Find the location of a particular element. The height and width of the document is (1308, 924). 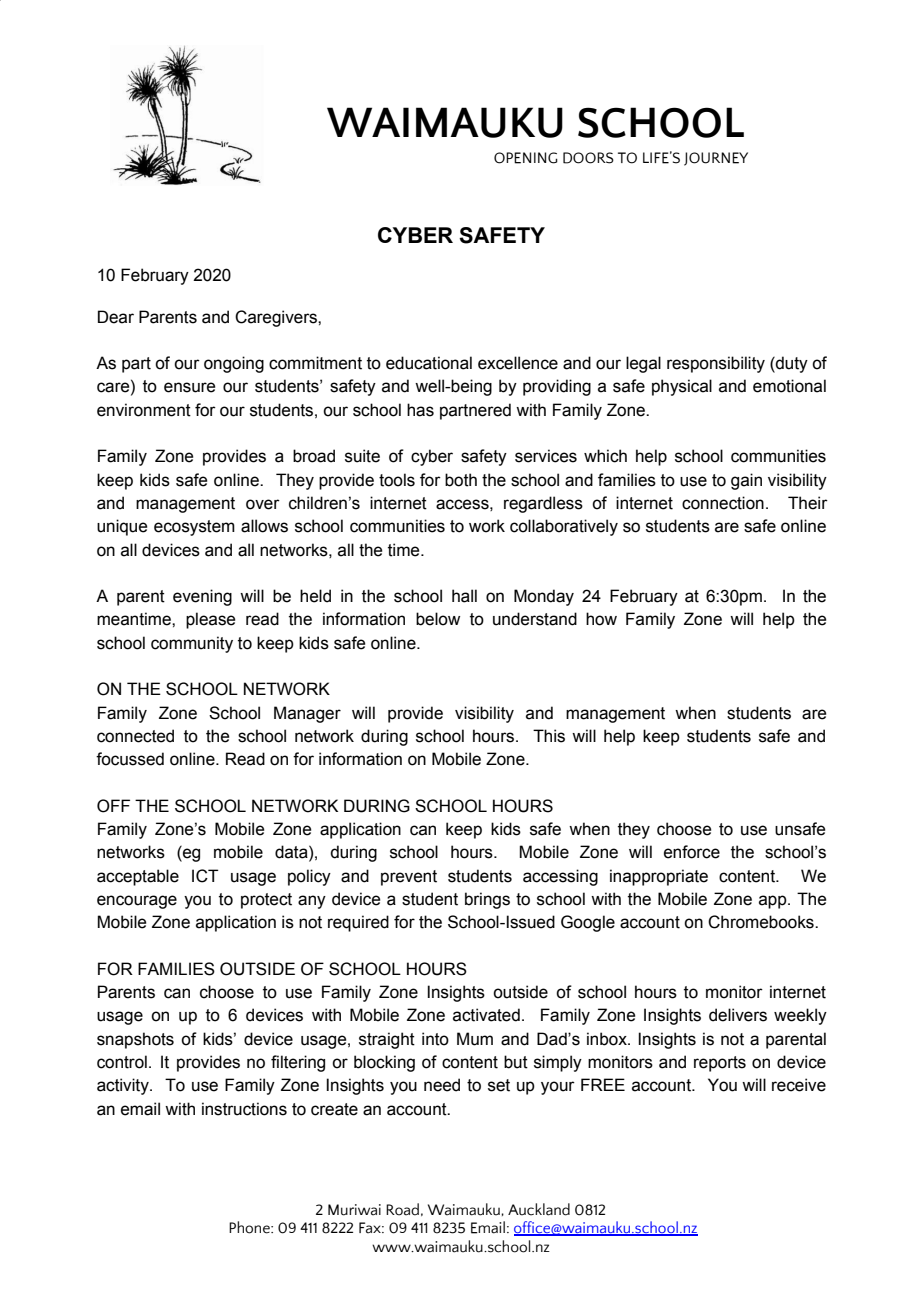

ICT is located at coordinates (205, 876).
